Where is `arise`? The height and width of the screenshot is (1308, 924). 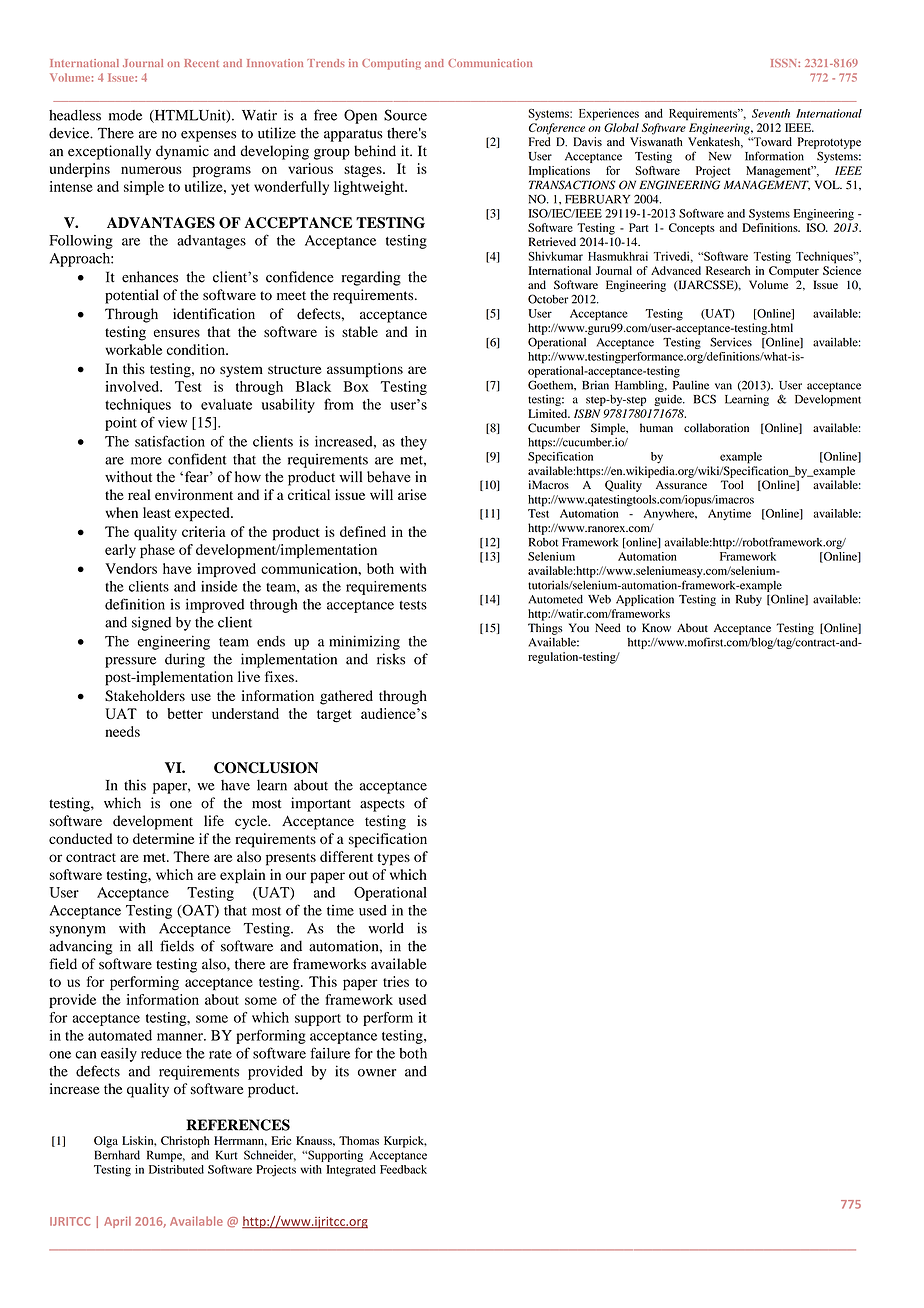 arise is located at coordinates (412, 494).
